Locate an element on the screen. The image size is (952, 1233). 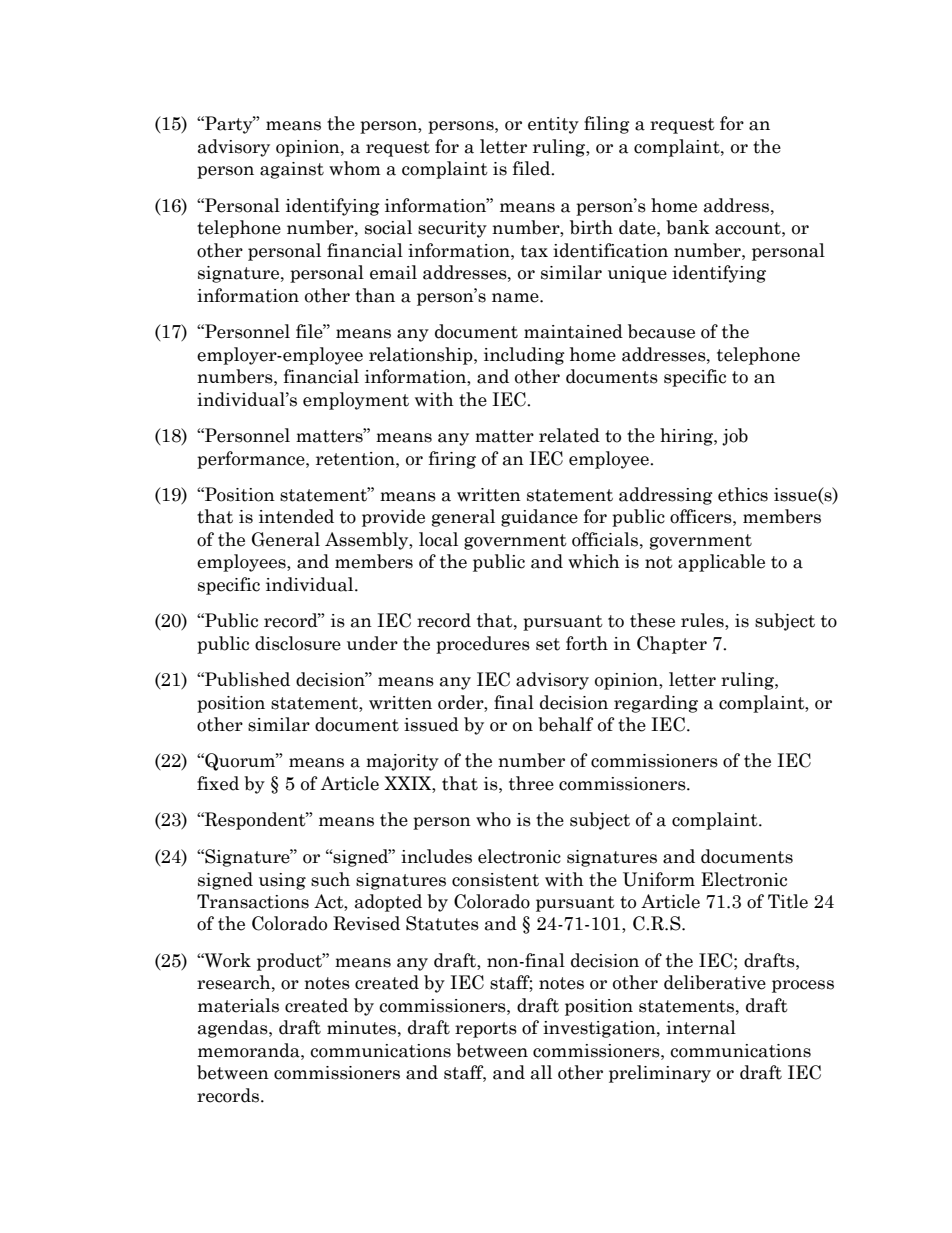
than is located at coordinates (375, 295).
